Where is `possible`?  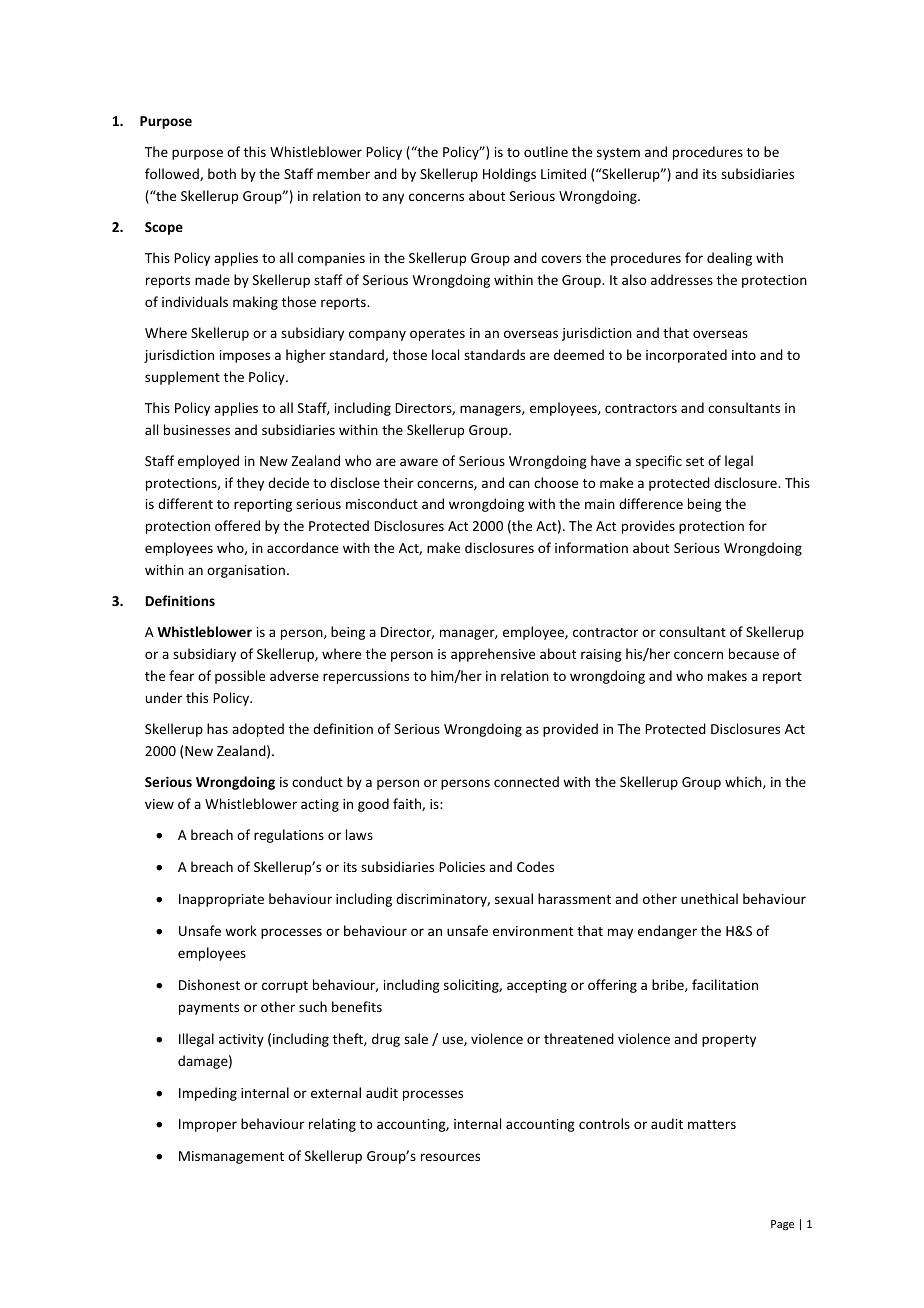
possible is located at coordinates (240, 677).
